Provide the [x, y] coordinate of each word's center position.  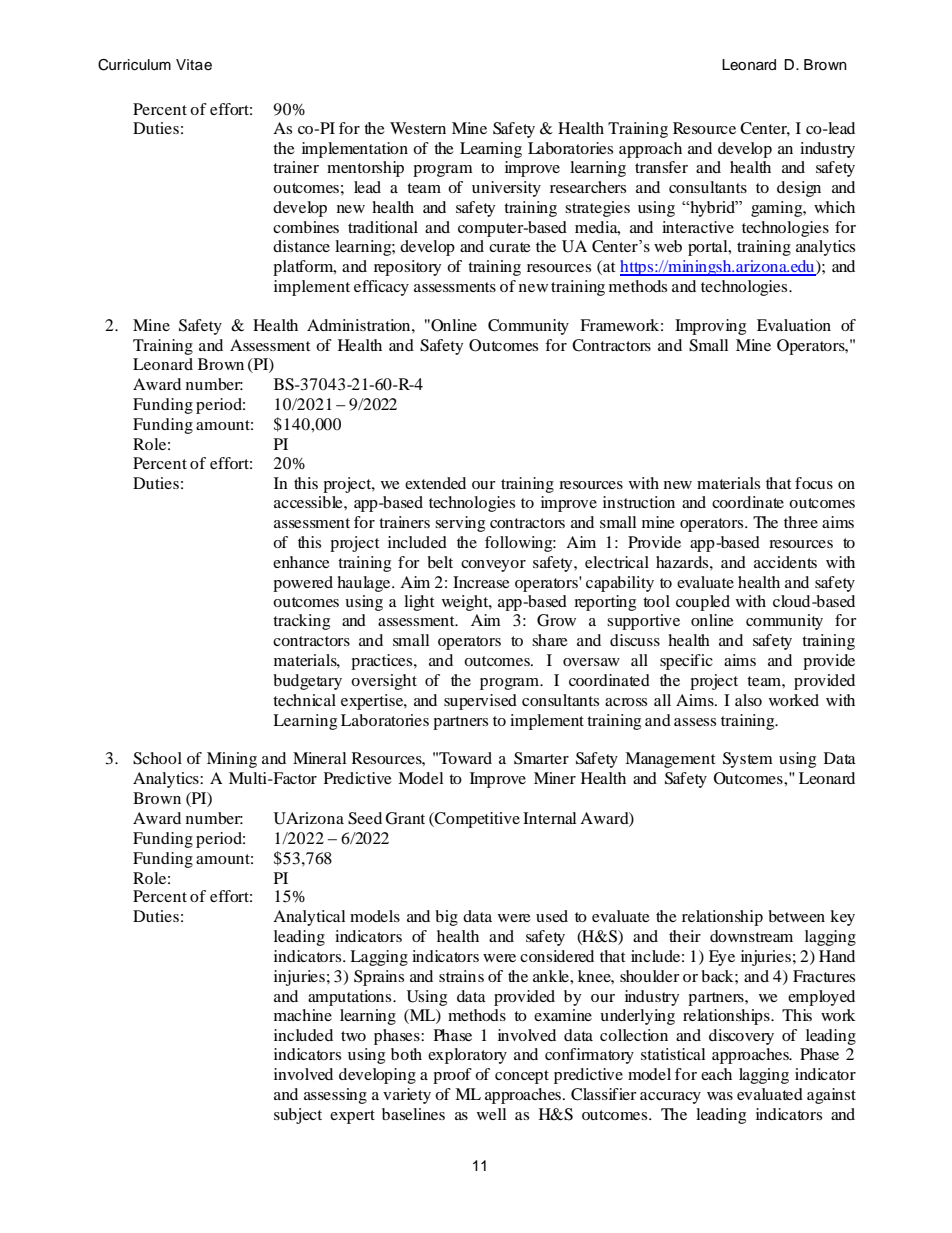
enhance [301, 562]
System [748, 760]
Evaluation [794, 325]
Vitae [194, 65]
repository [407, 268]
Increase [481, 582]
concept [522, 1077]
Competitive [476, 820]
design [799, 189]
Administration [360, 325]
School [157, 758]
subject [298, 1116]
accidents [785, 562]
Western [418, 128]
